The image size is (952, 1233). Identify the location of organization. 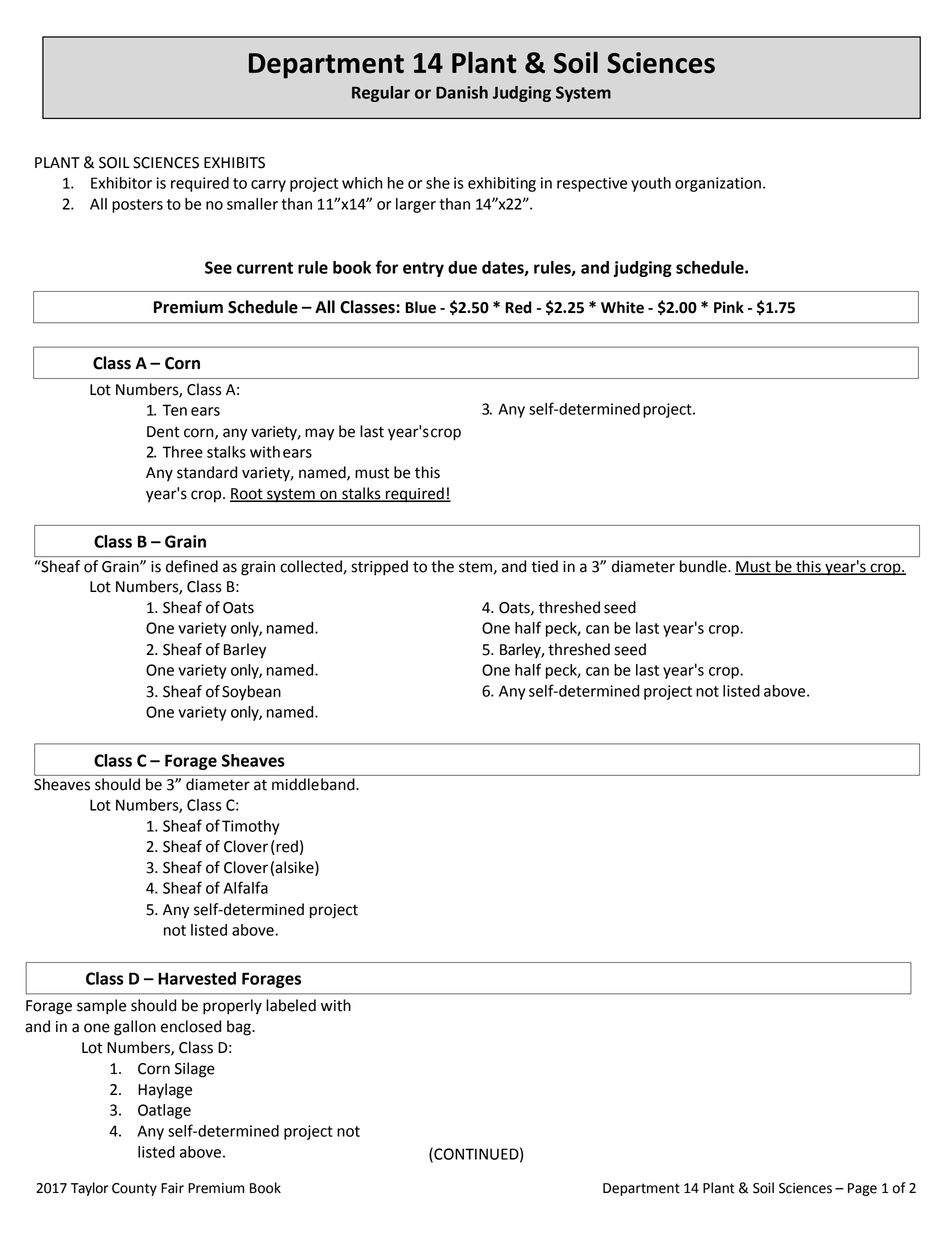
(718, 184).
